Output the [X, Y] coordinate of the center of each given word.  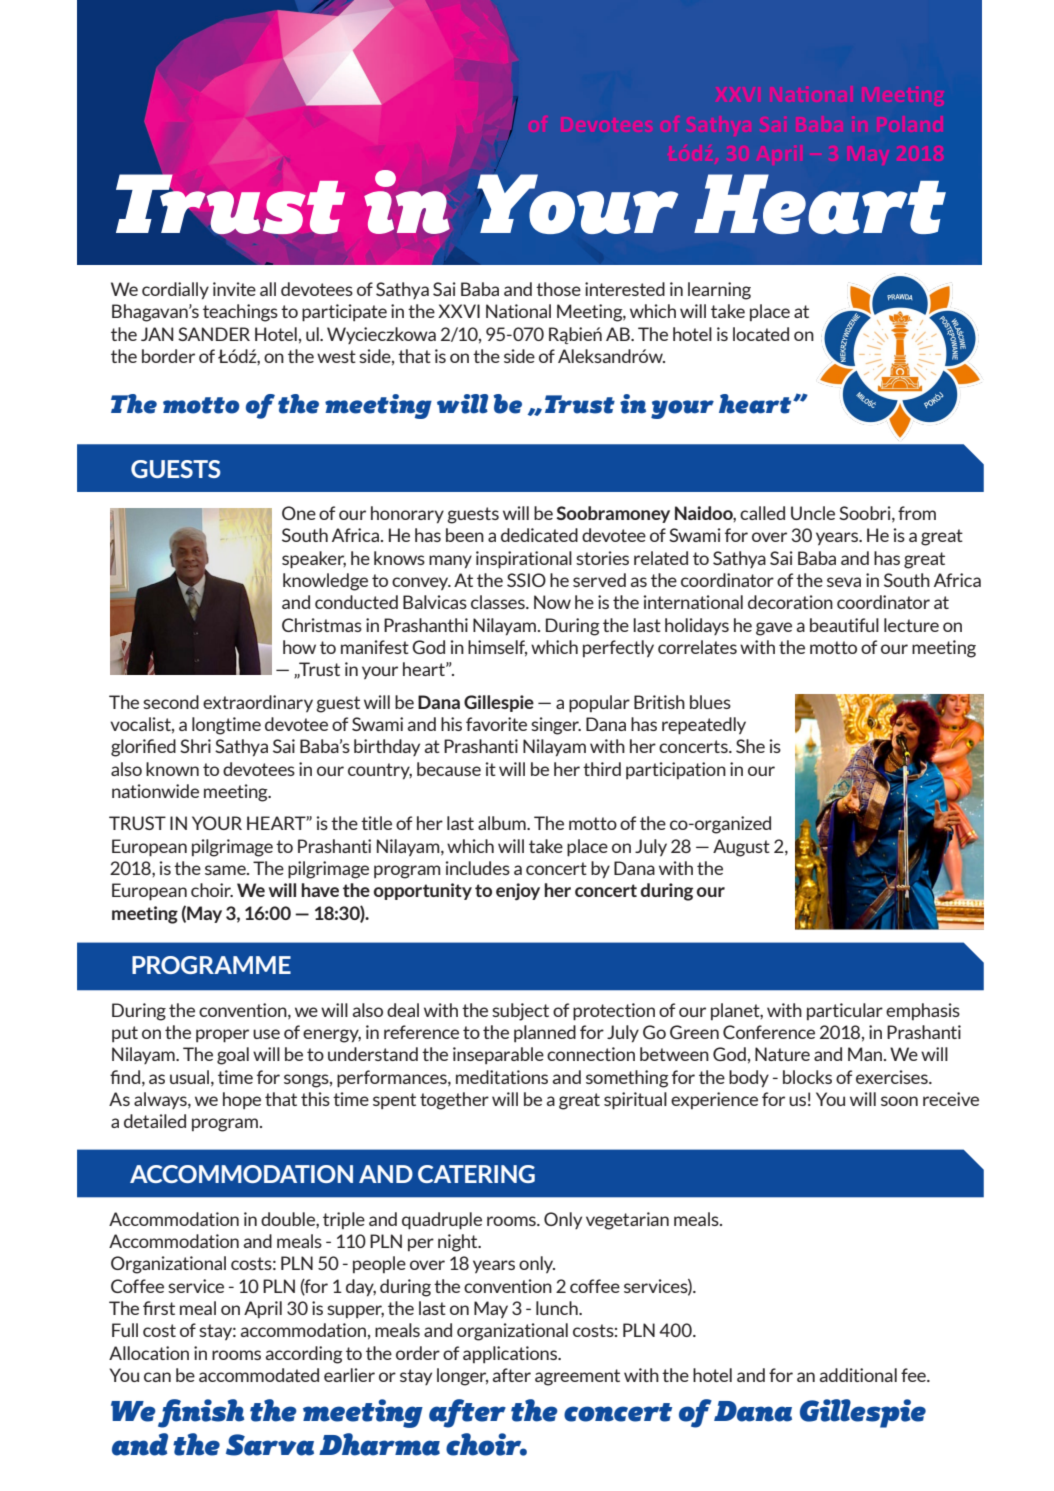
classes [499, 602]
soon [899, 1101]
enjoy [518, 891]
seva [844, 582]
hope [242, 1100]
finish [201, 1413]
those [558, 289]
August [741, 848]
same [226, 870]
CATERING [476, 1174]
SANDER [214, 334]
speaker [314, 560]
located [761, 334]
